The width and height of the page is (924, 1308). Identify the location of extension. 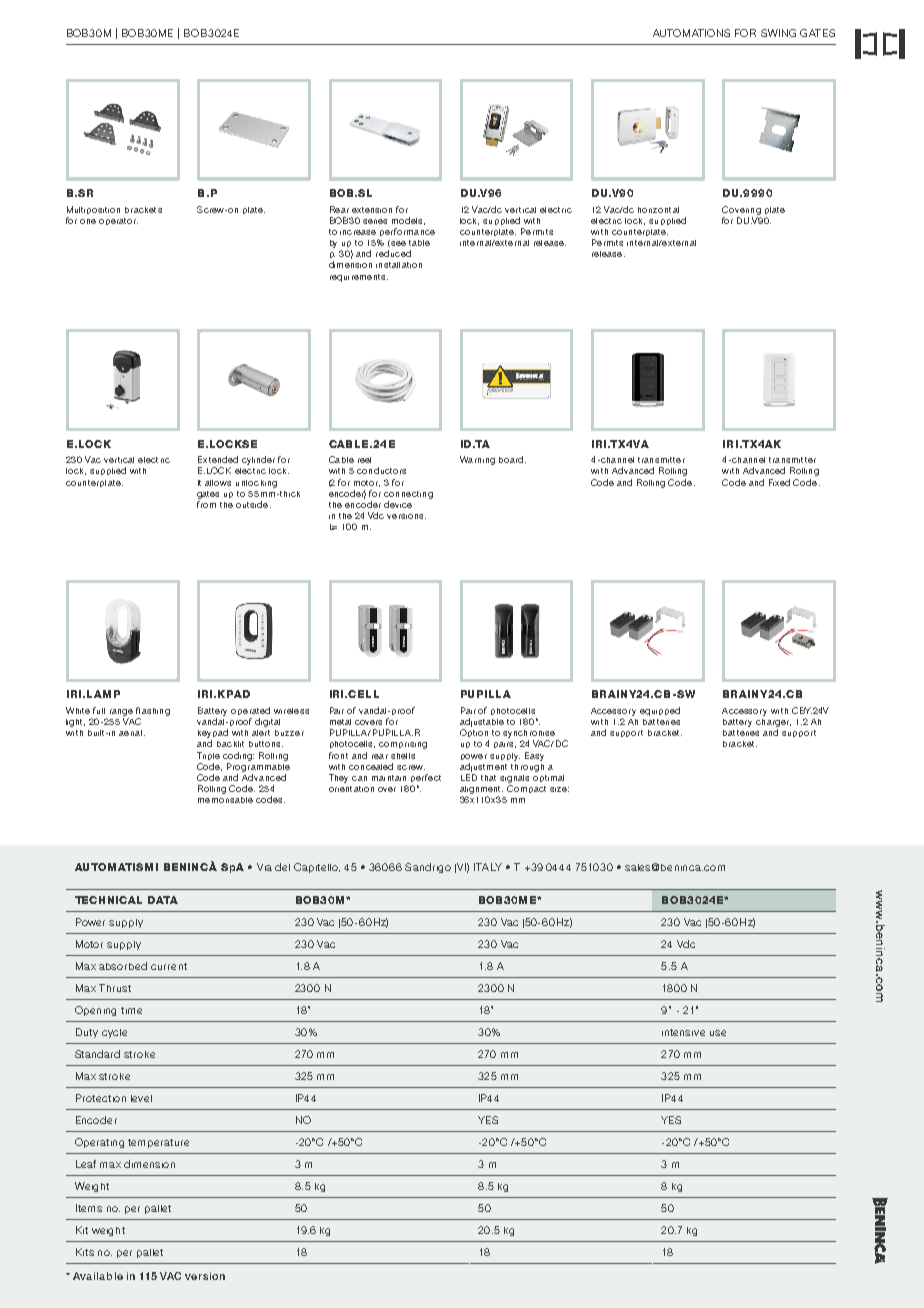
(372, 210).
